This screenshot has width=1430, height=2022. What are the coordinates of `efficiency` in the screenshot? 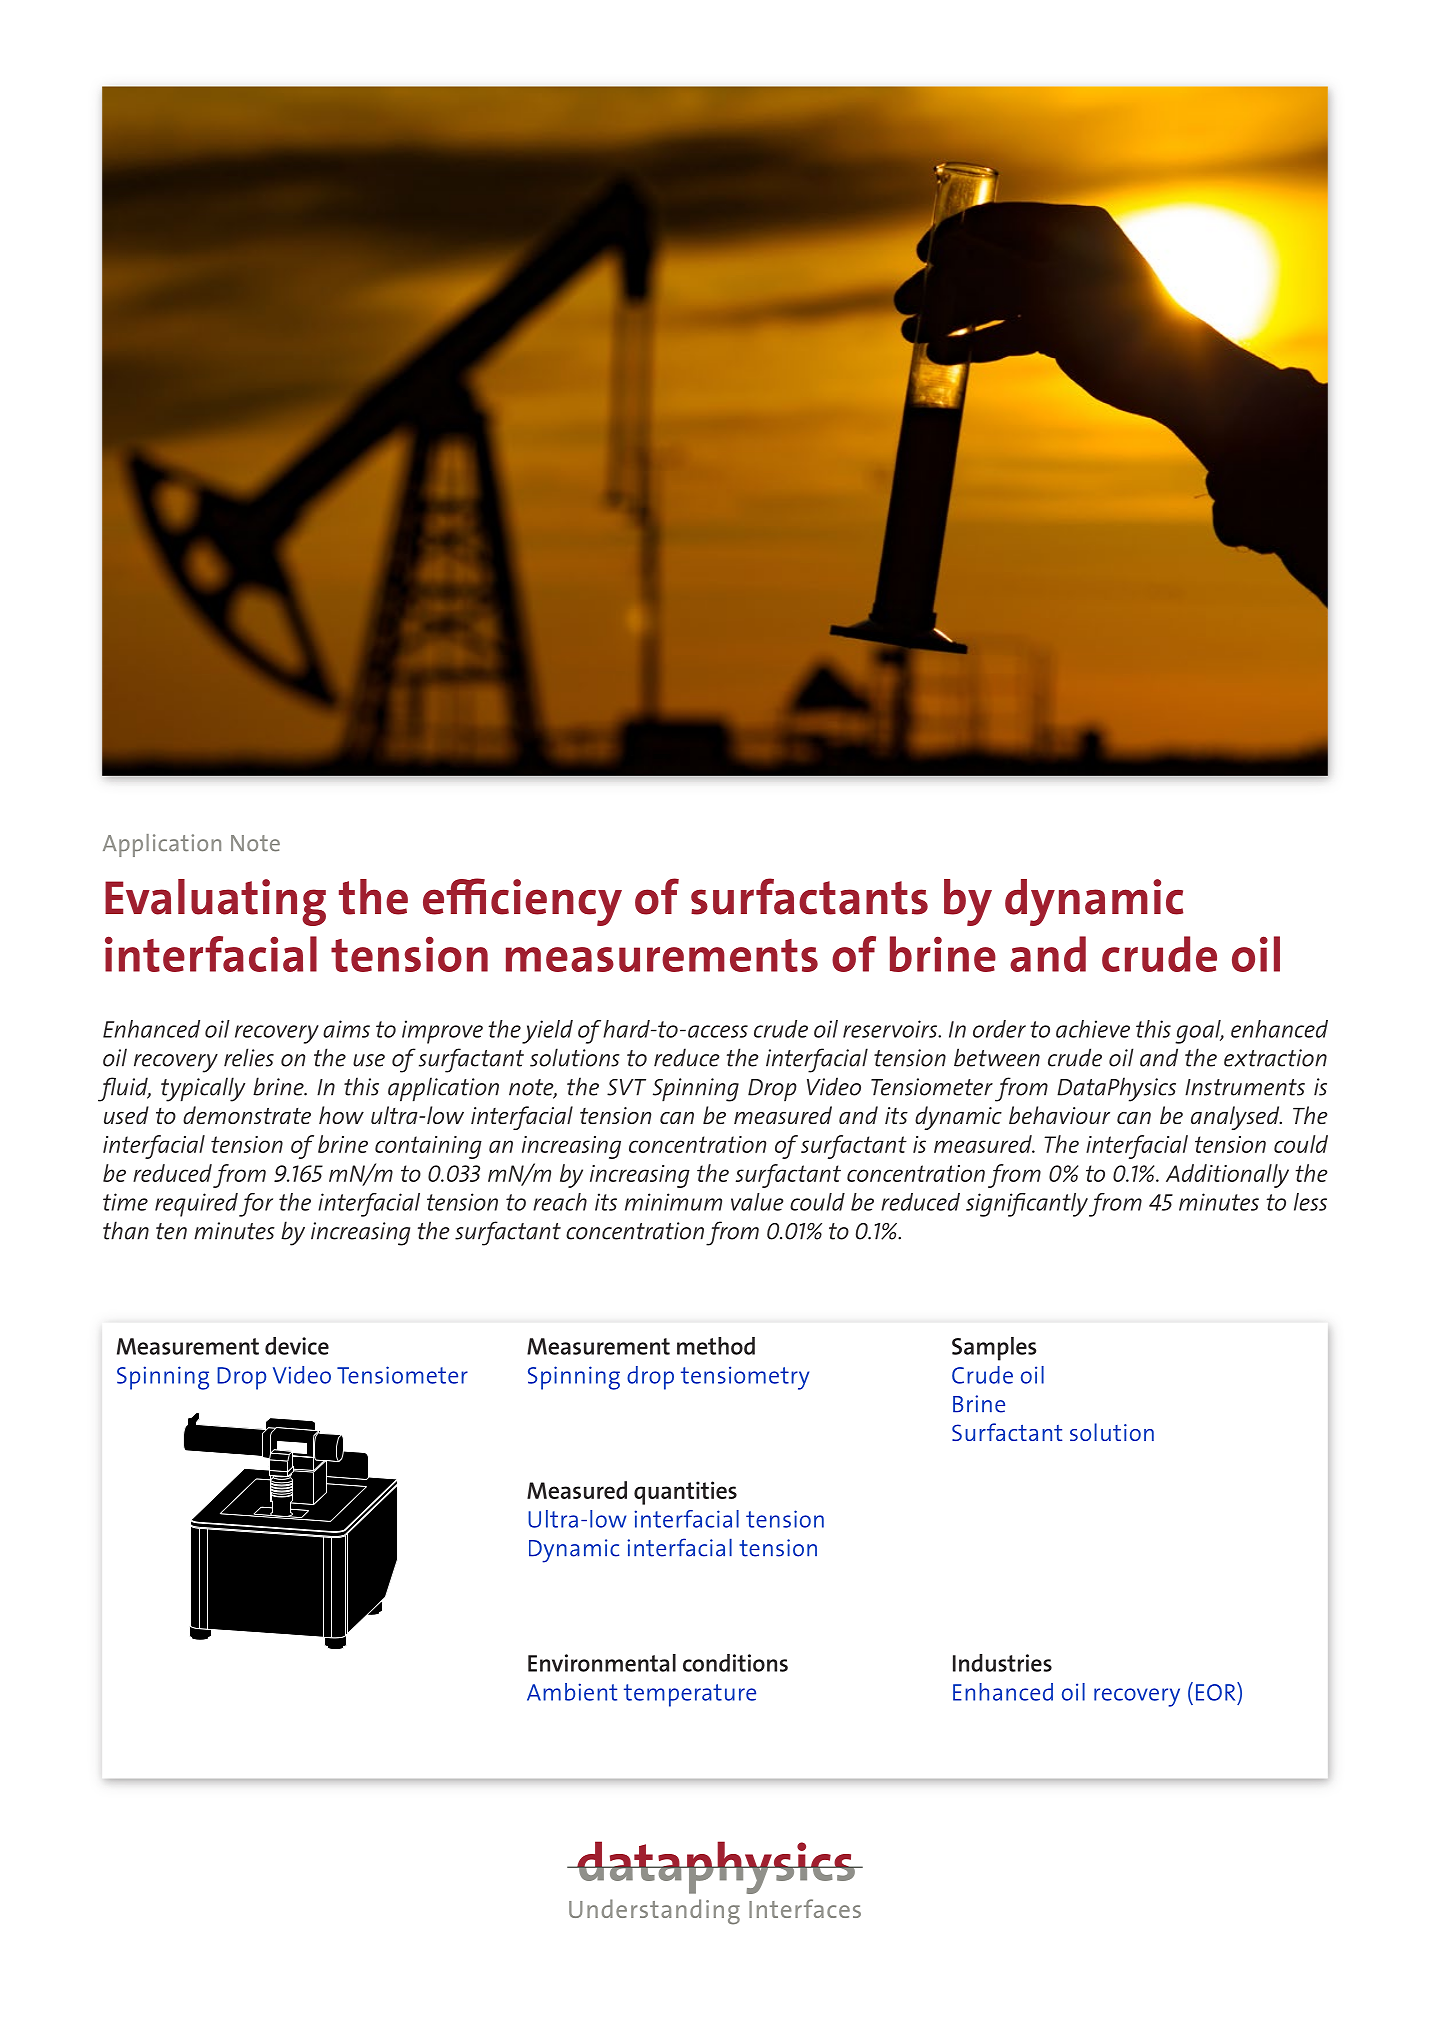 It's located at (522, 902).
